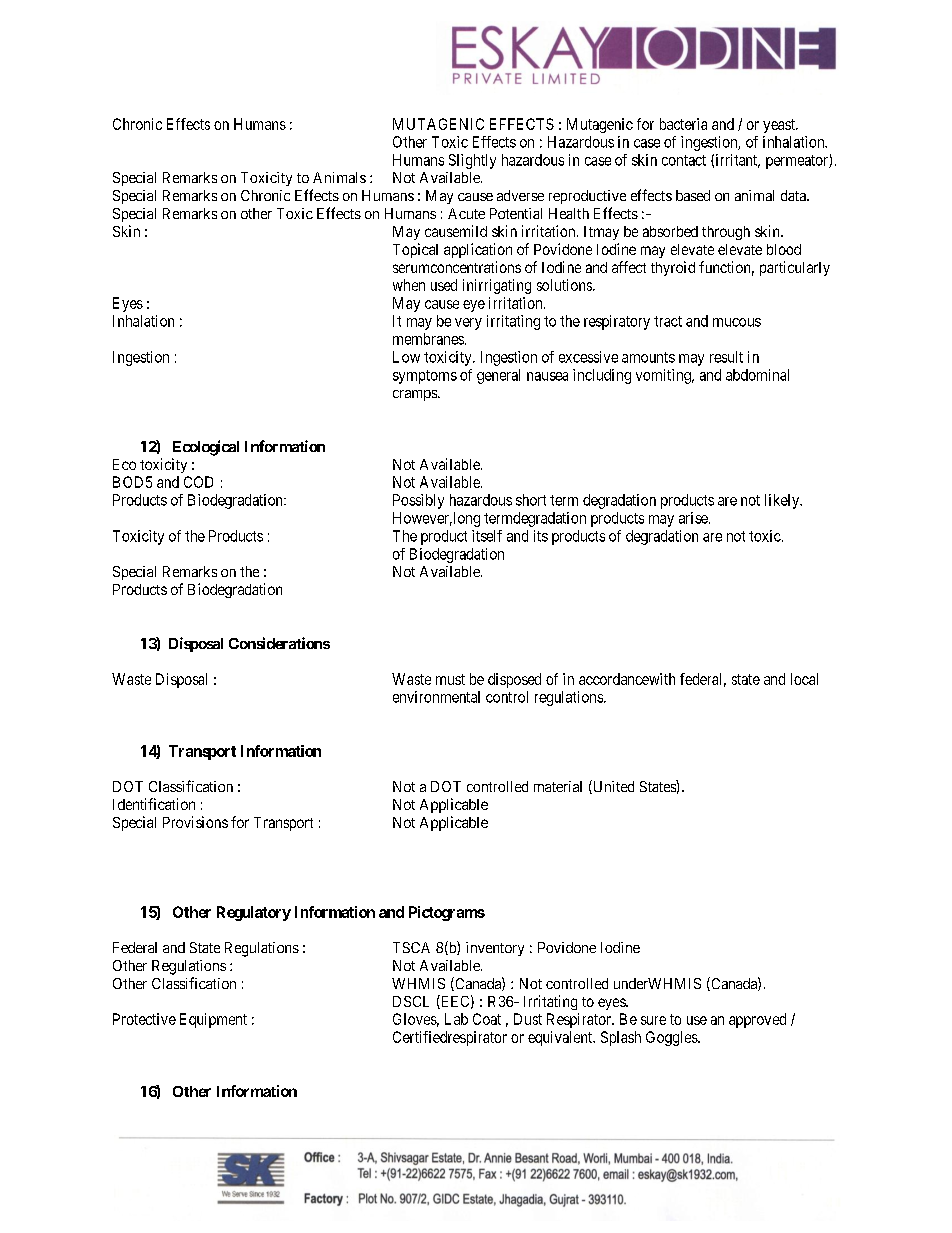 The height and width of the screenshot is (1233, 952). What do you see at coordinates (415, 250) in the screenshot?
I see `Topical` at bounding box center [415, 250].
